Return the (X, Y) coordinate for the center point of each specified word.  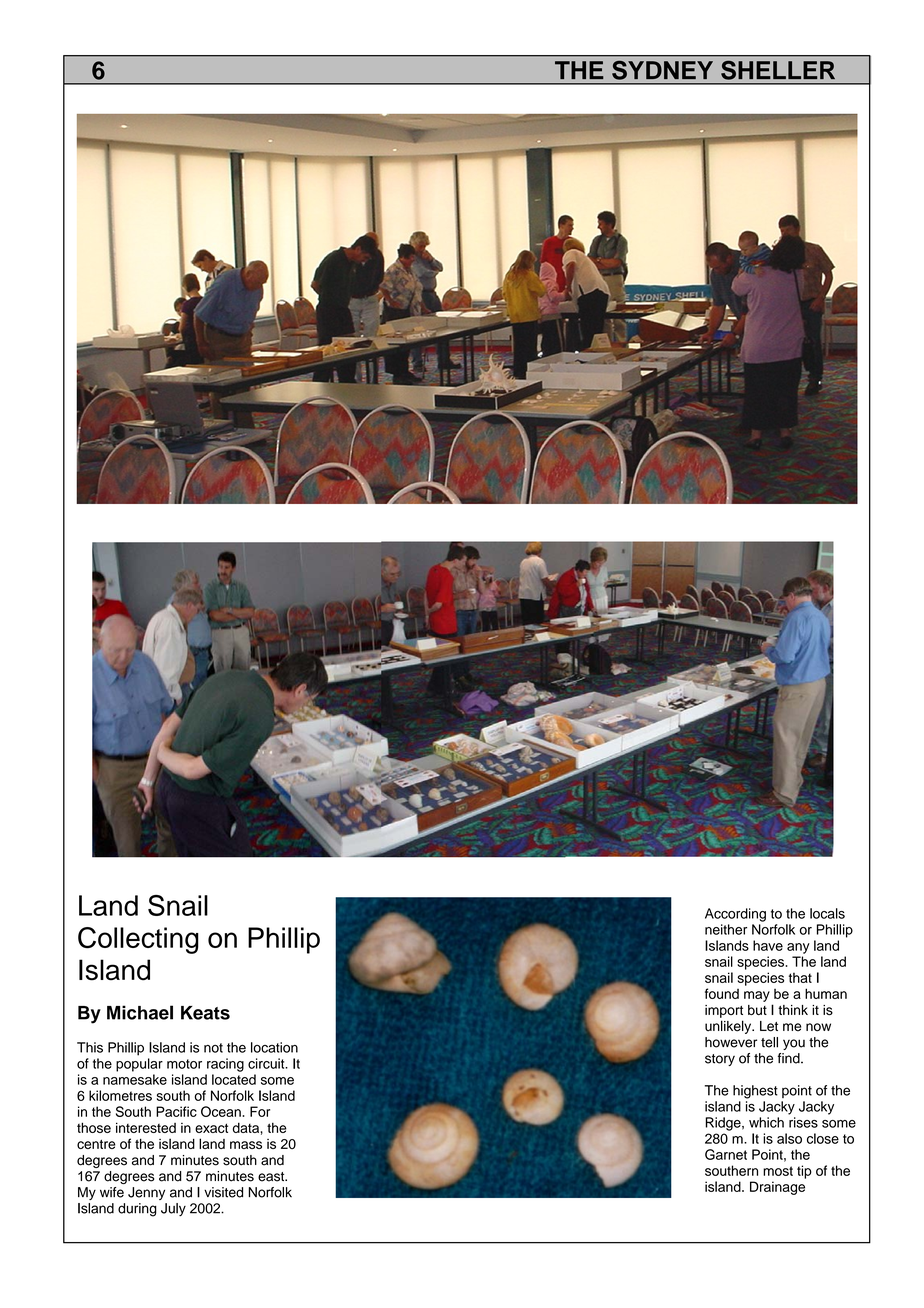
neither (726, 929)
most (778, 1171)
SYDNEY (662, 70)
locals (827, 913)
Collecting (138, 940)
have (768, 945)
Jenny (146, 1193)
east (272, 1177)
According (735, 915)
